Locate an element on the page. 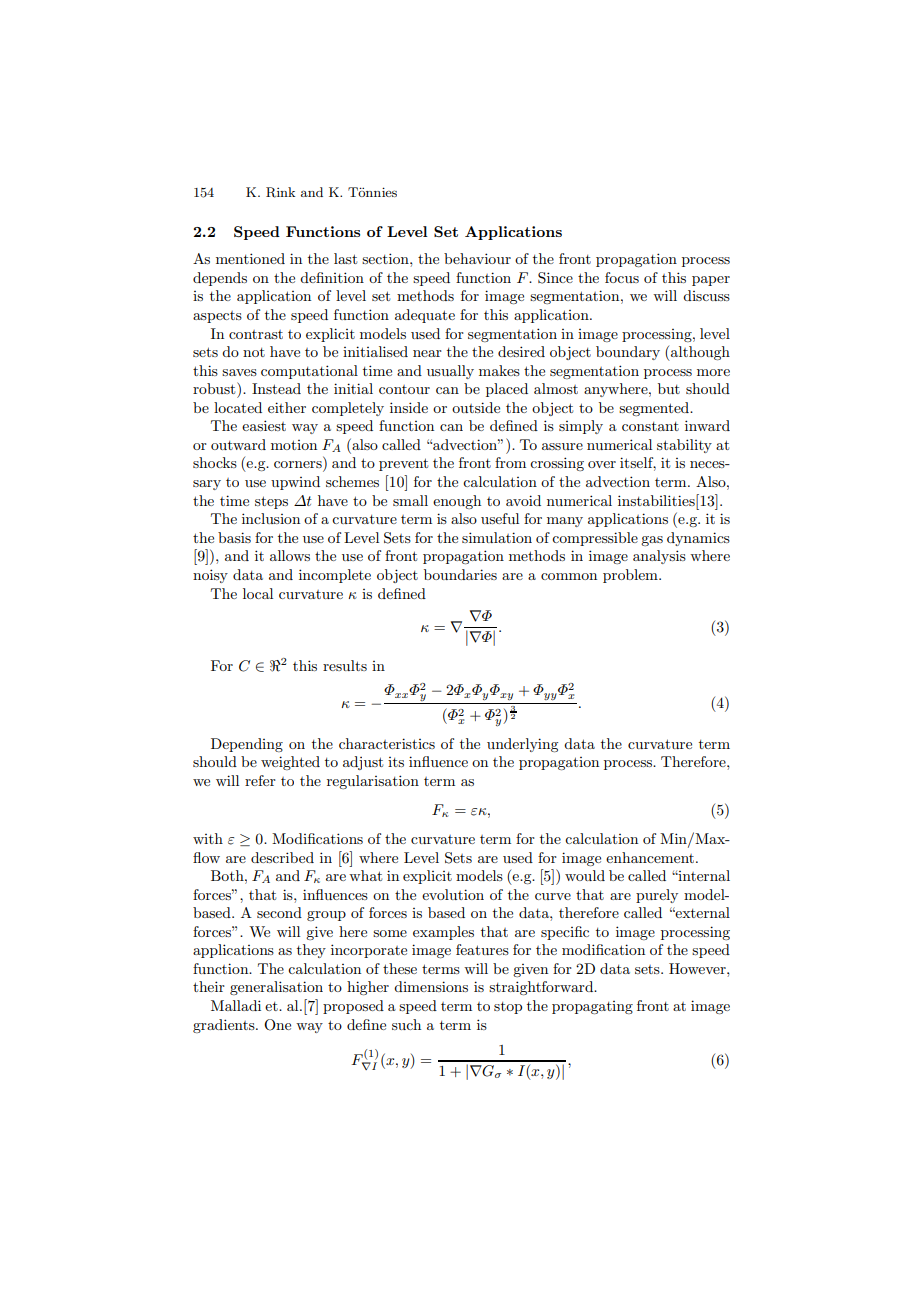  Depending is located at coordinates (247, 745).
